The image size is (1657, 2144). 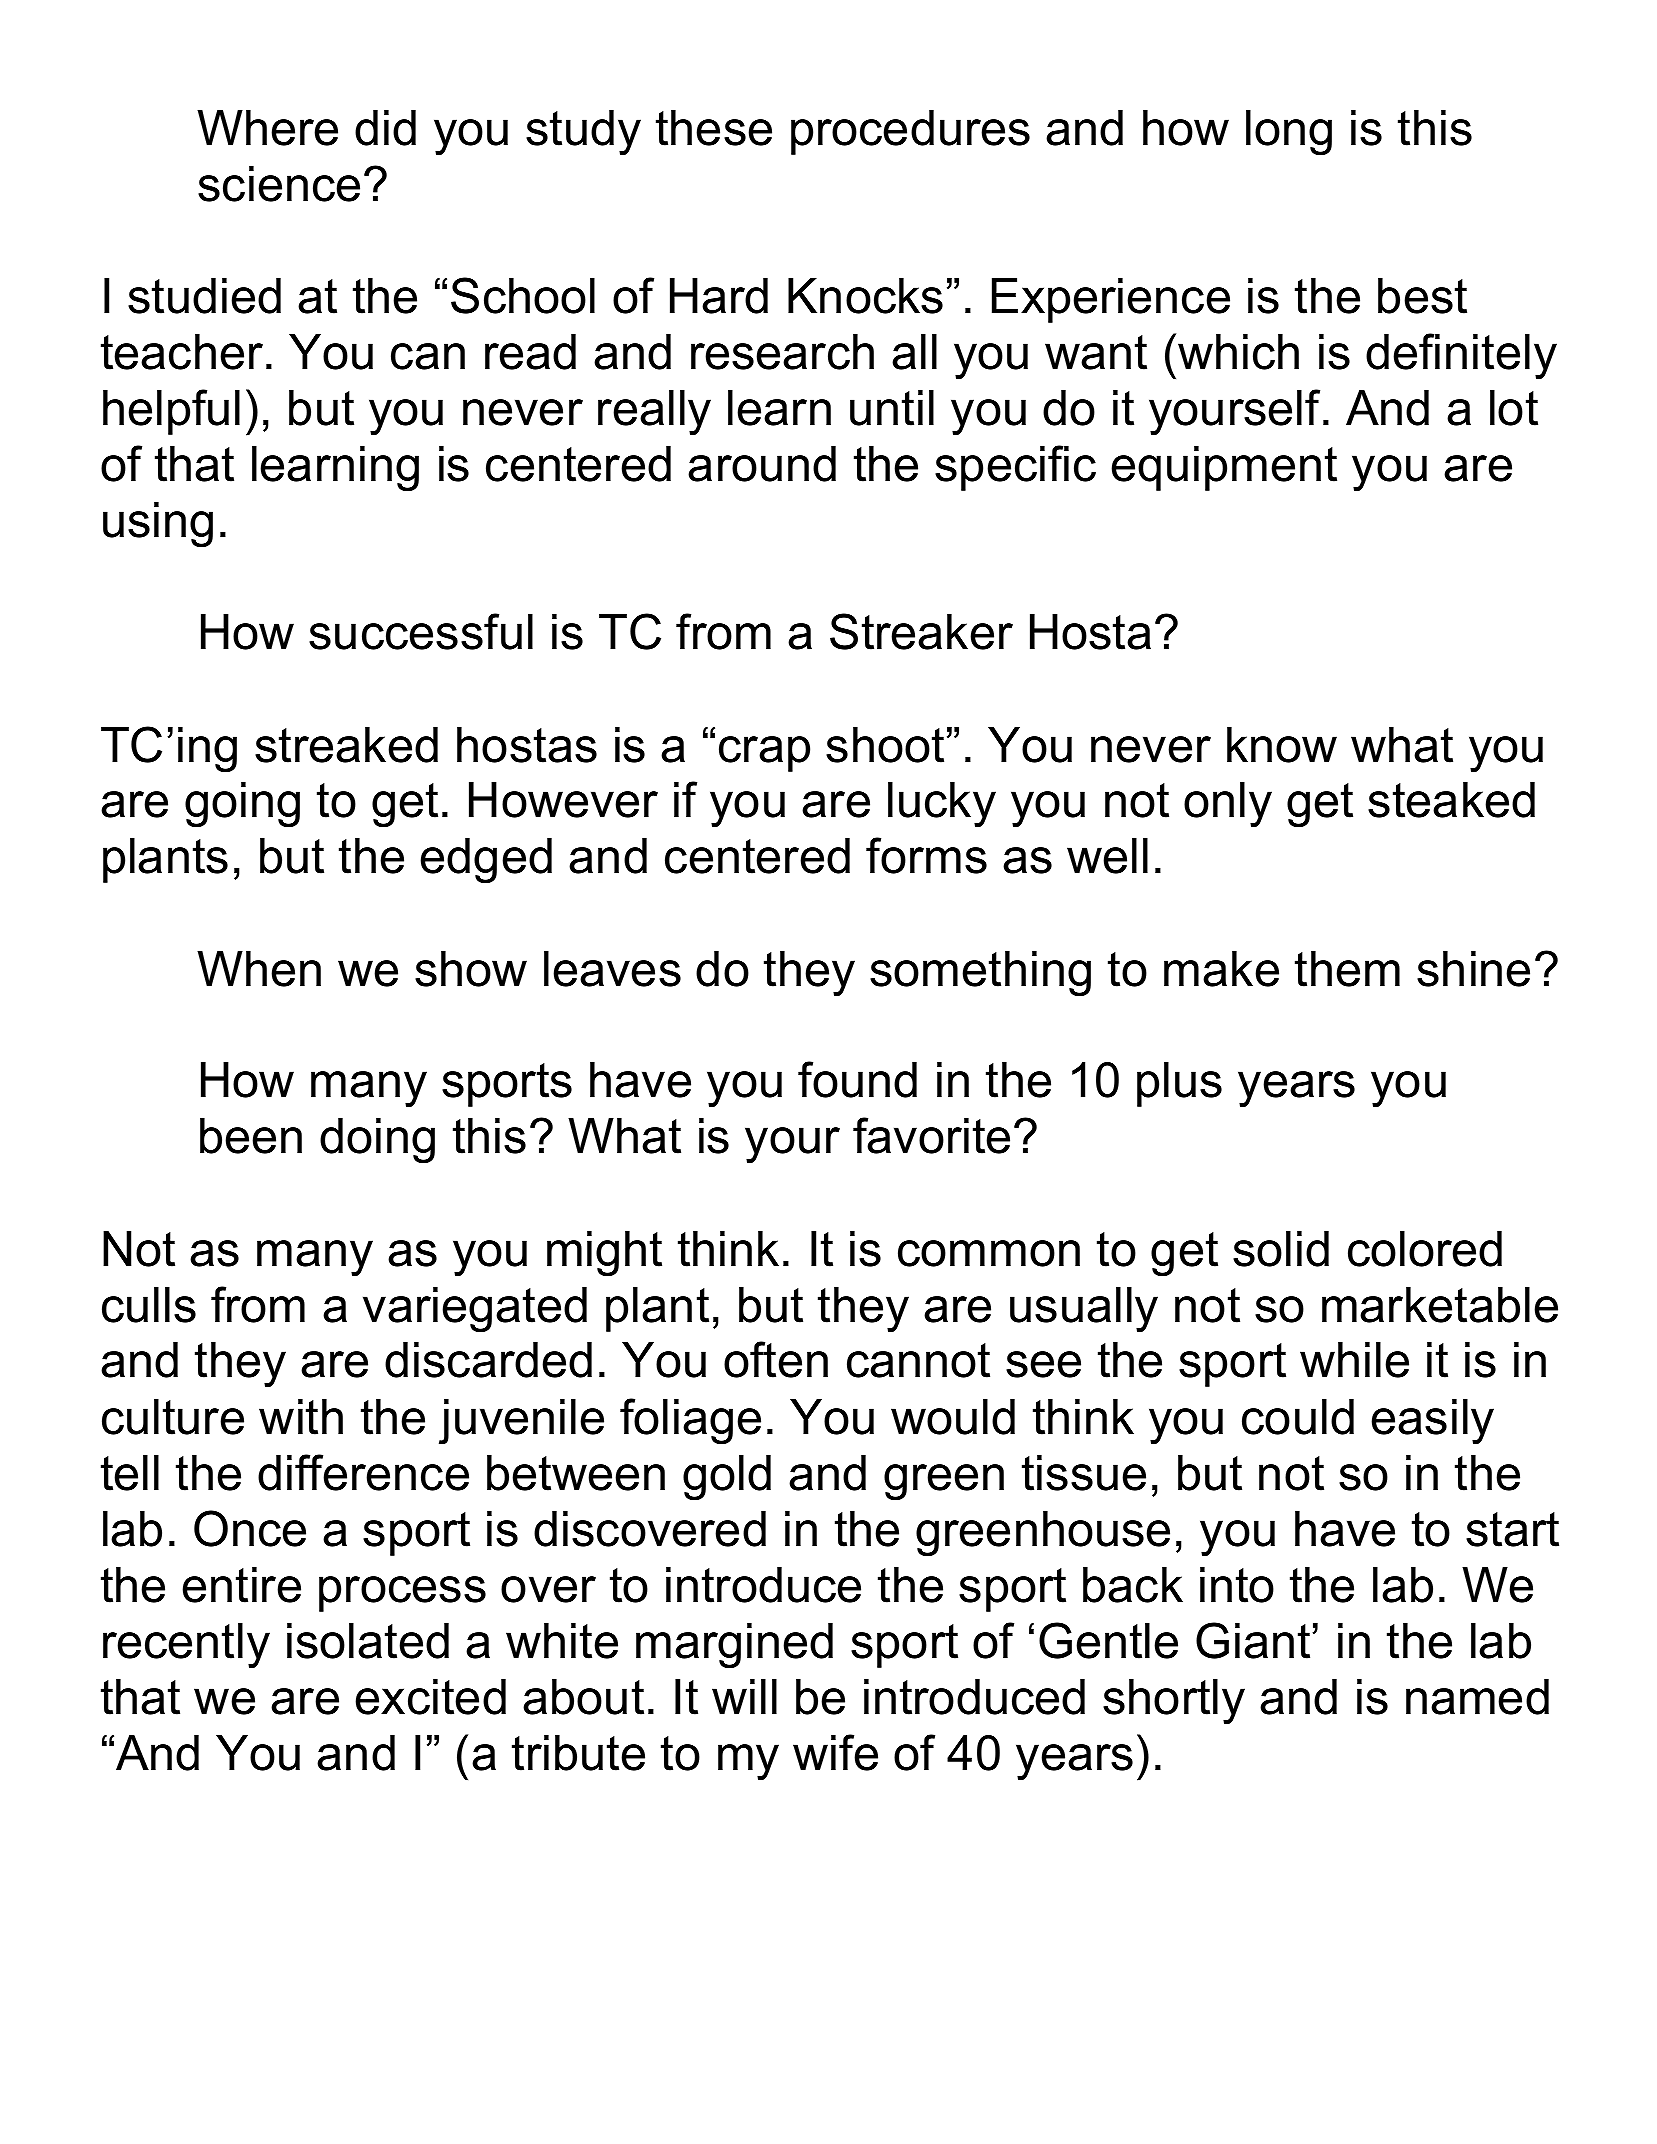 I want to click on science, so click(x=279, y=184).
